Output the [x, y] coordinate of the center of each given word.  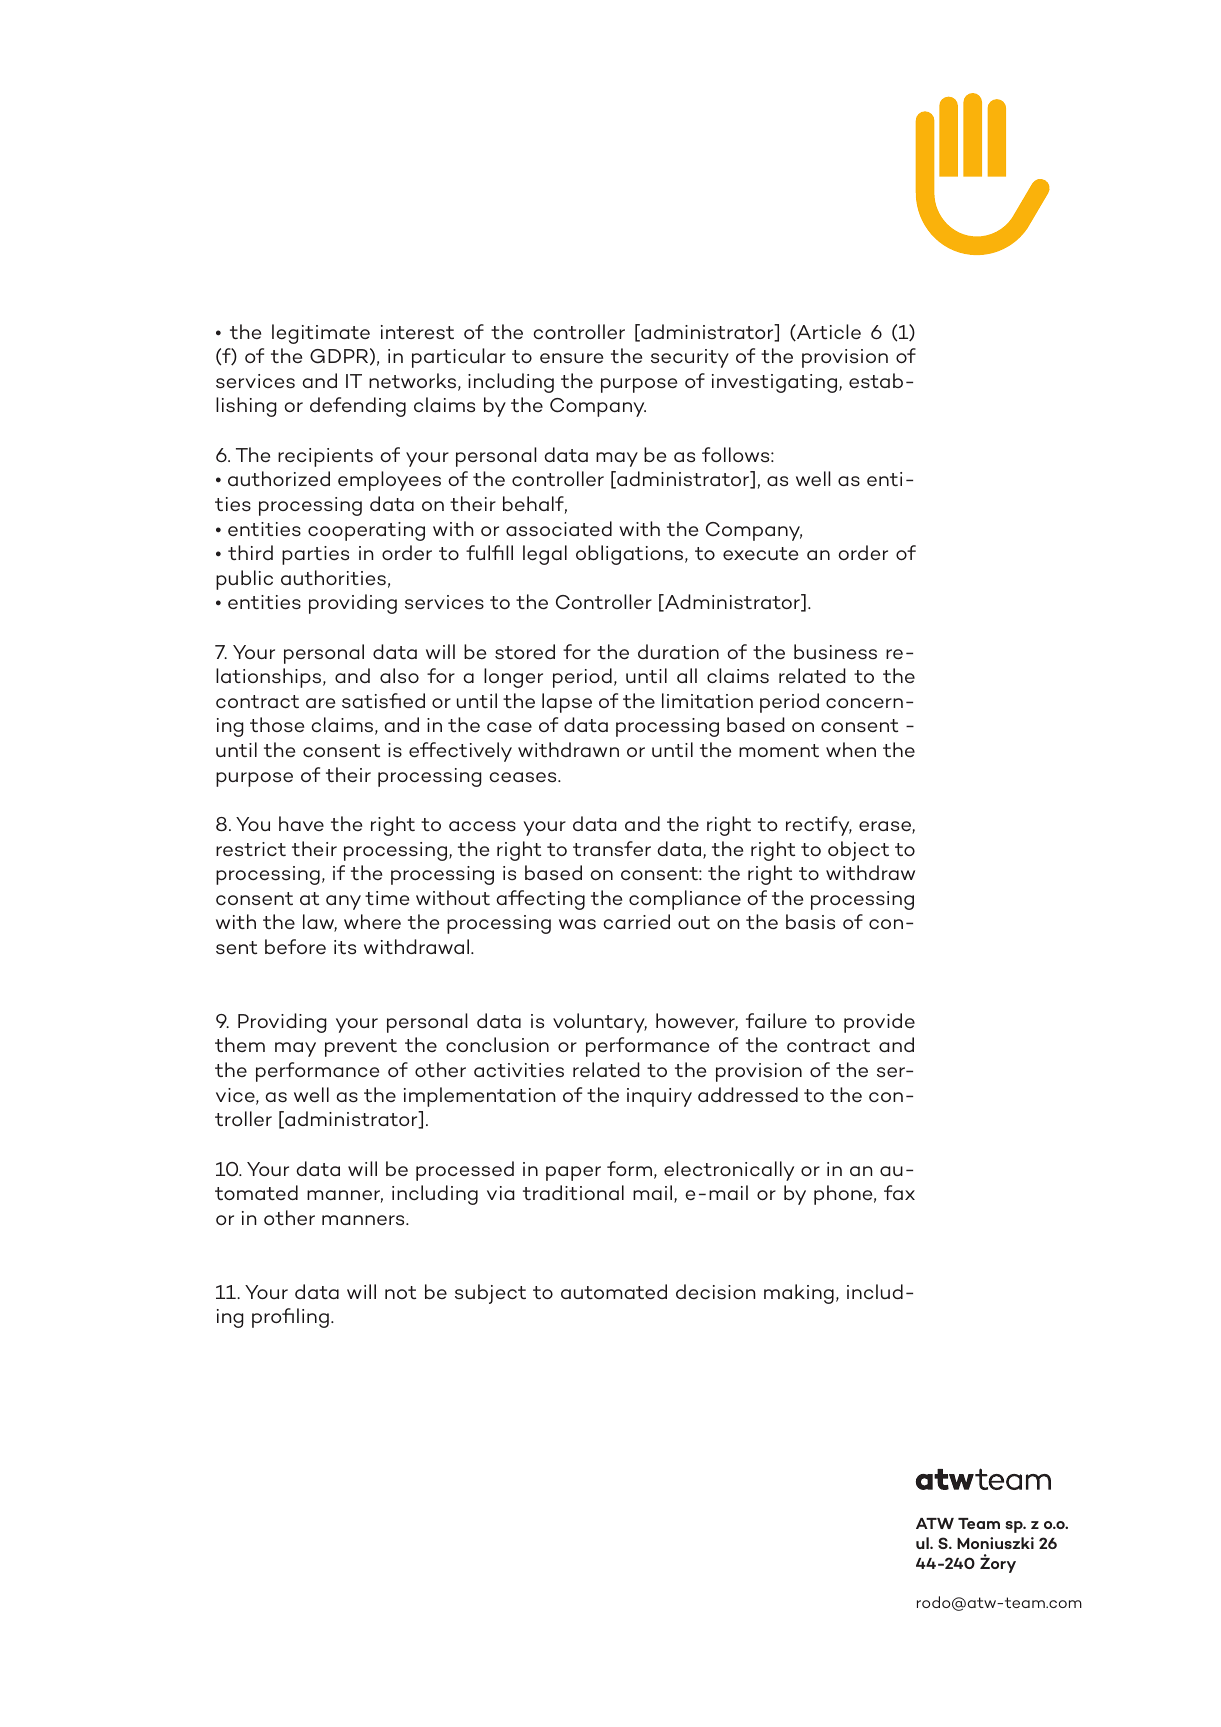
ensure [571, 358]
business [835, 651]
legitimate [321, 334]
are [320, 703]
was [577, 924]
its [345, 947]
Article [828, 332]
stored [525, 651]
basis [810, 921]
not [400, 1292]
